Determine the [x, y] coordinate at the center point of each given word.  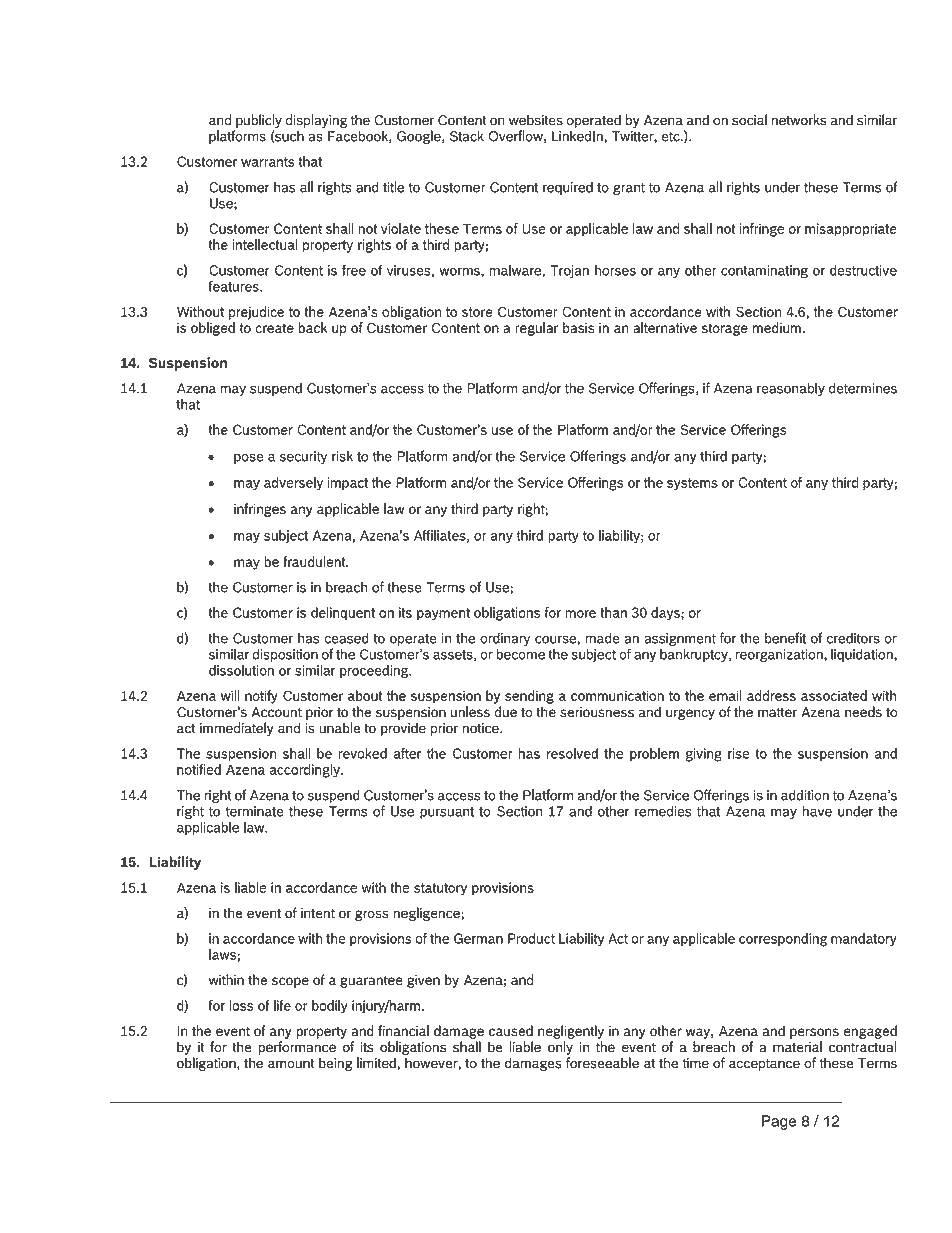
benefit [785, 638]
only [560, 1048]
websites [536, 120]
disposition [285, 655]
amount [291, 1064]
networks [798, 120]
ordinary [505, 639]
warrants [267, 162]
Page [779, 1122]
